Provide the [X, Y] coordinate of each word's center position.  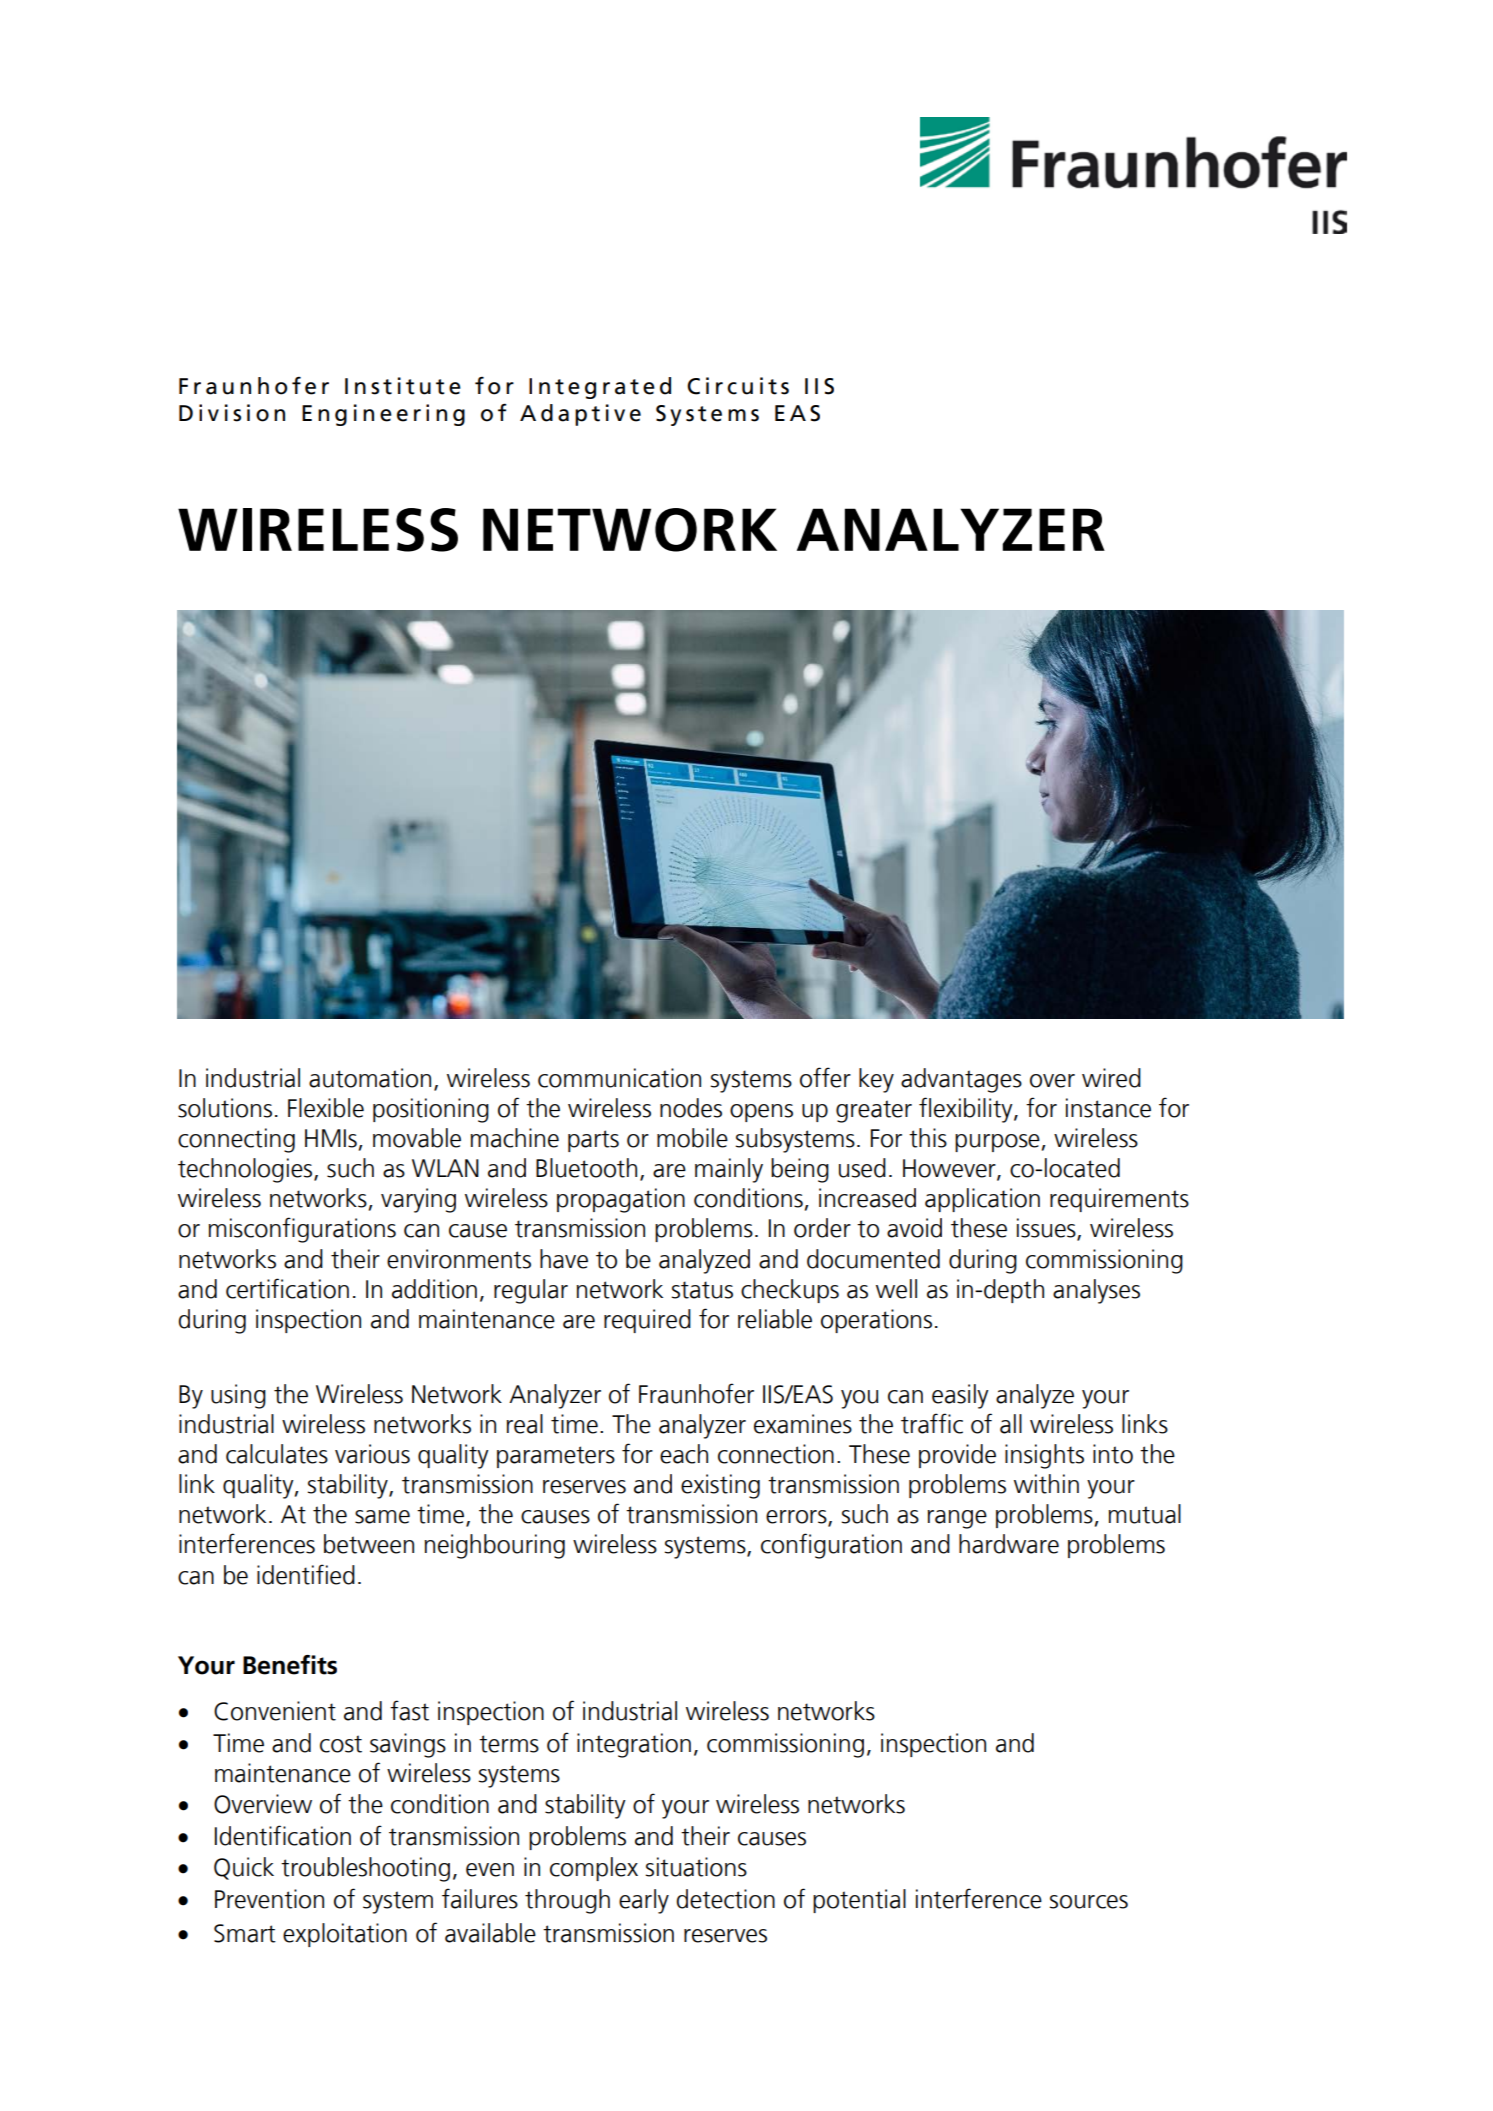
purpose [997, 1143]
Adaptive [580, 415]
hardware [1009, 1544]
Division [232, 413]
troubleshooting [365, 1869]
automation [370, 1078]
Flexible [326, 1108]
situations [696, 1867]
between [369, 1544]
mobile [692, 1138]
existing [720, 1486]
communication [619, 1078]
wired [1111, 1078]
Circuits [738, 386]
